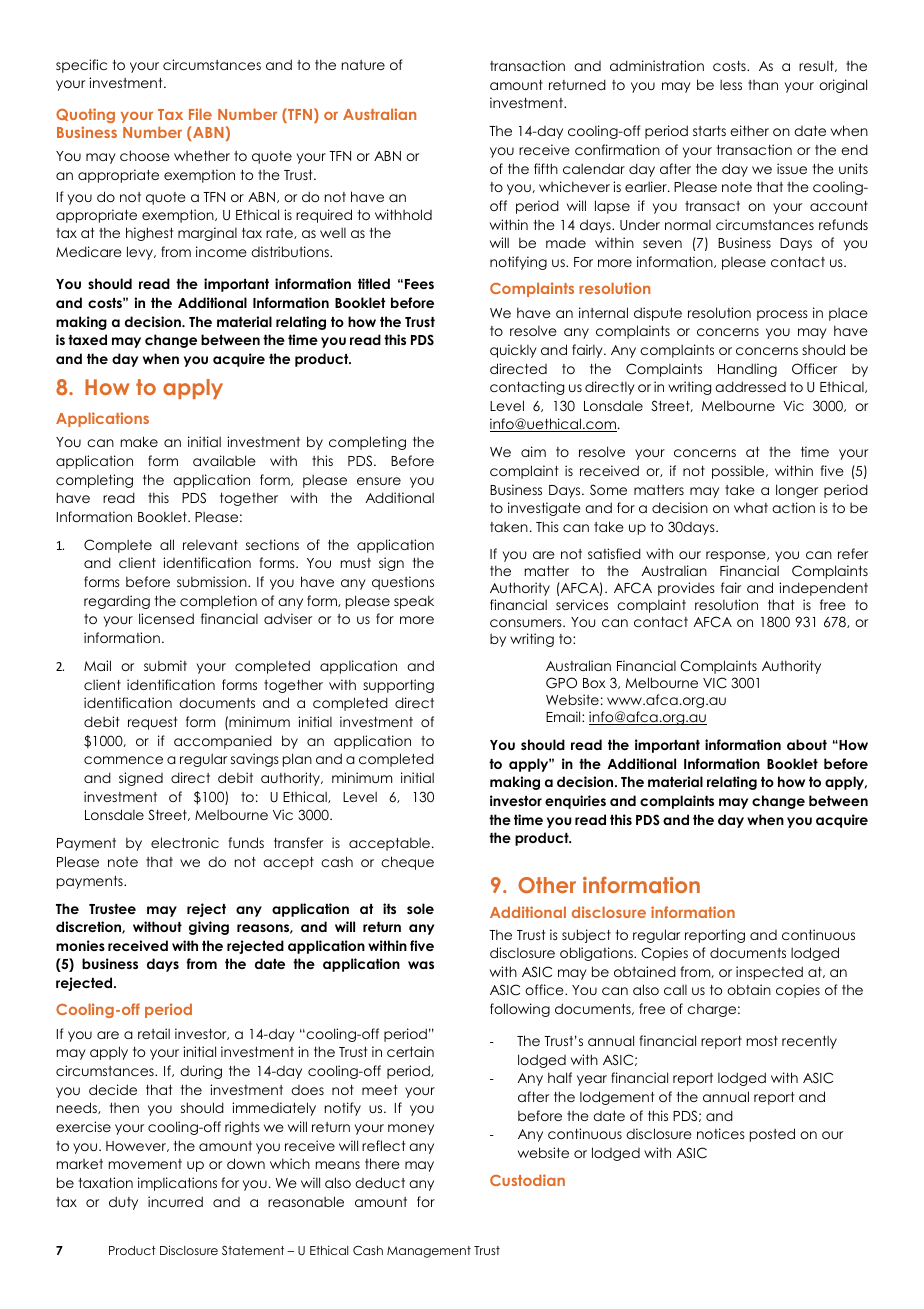  Describe the element at coordinates (533, 451) in the screenshot. I see `aim` at that location.
